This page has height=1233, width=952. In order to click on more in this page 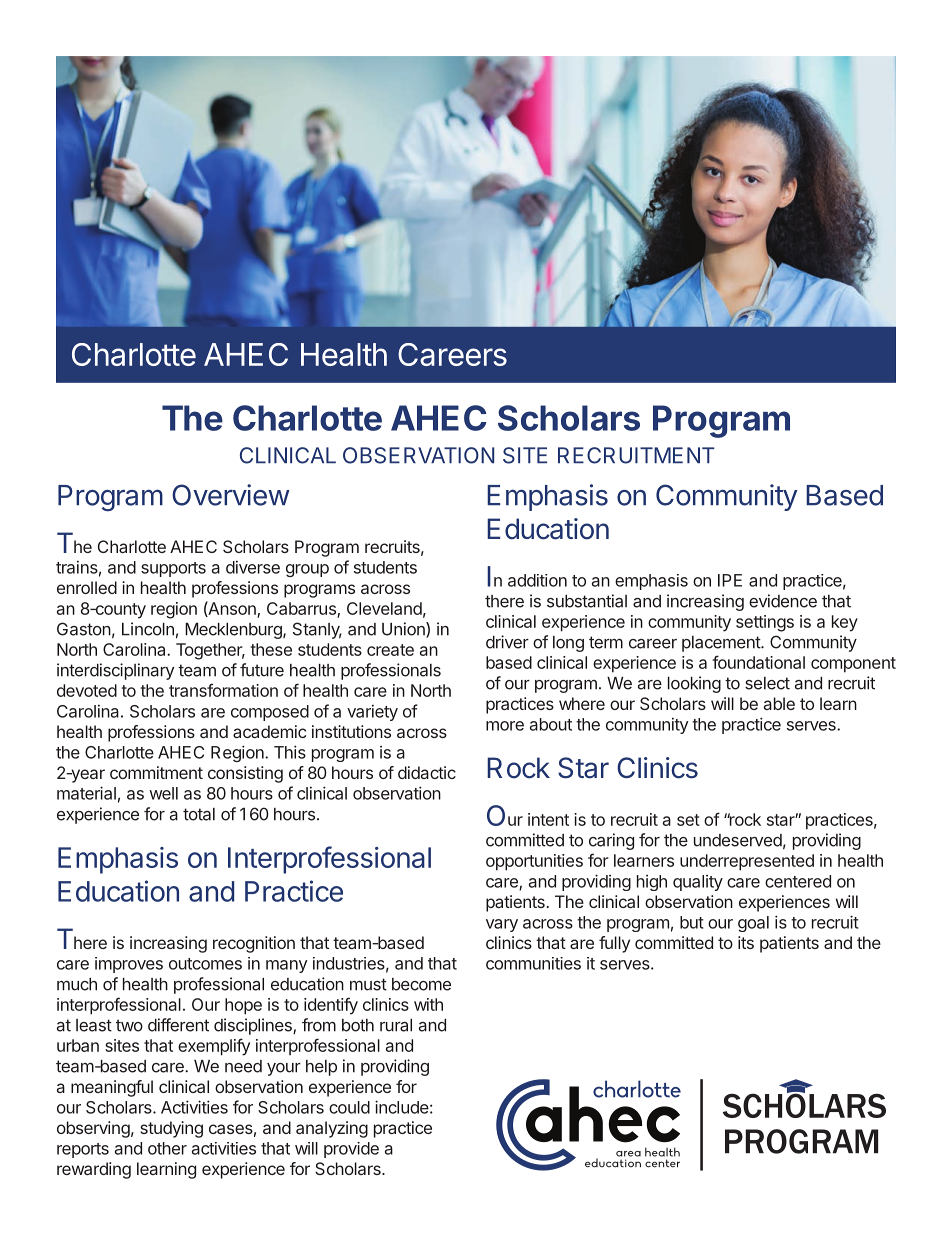, I will do `click(505, 726)`.
